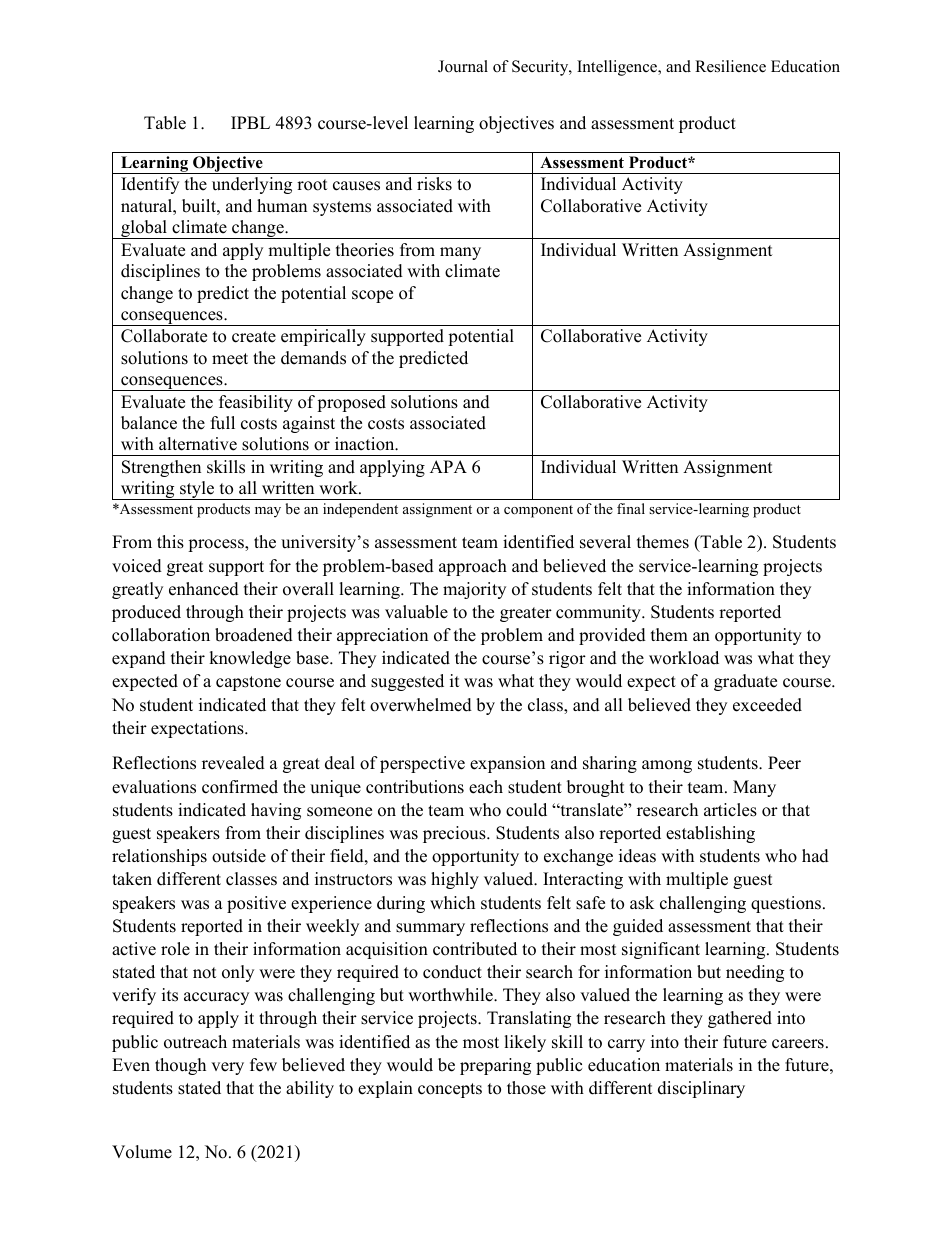 The image size is (952, 1233). I want to click on confirmed, so click(240, 787).
